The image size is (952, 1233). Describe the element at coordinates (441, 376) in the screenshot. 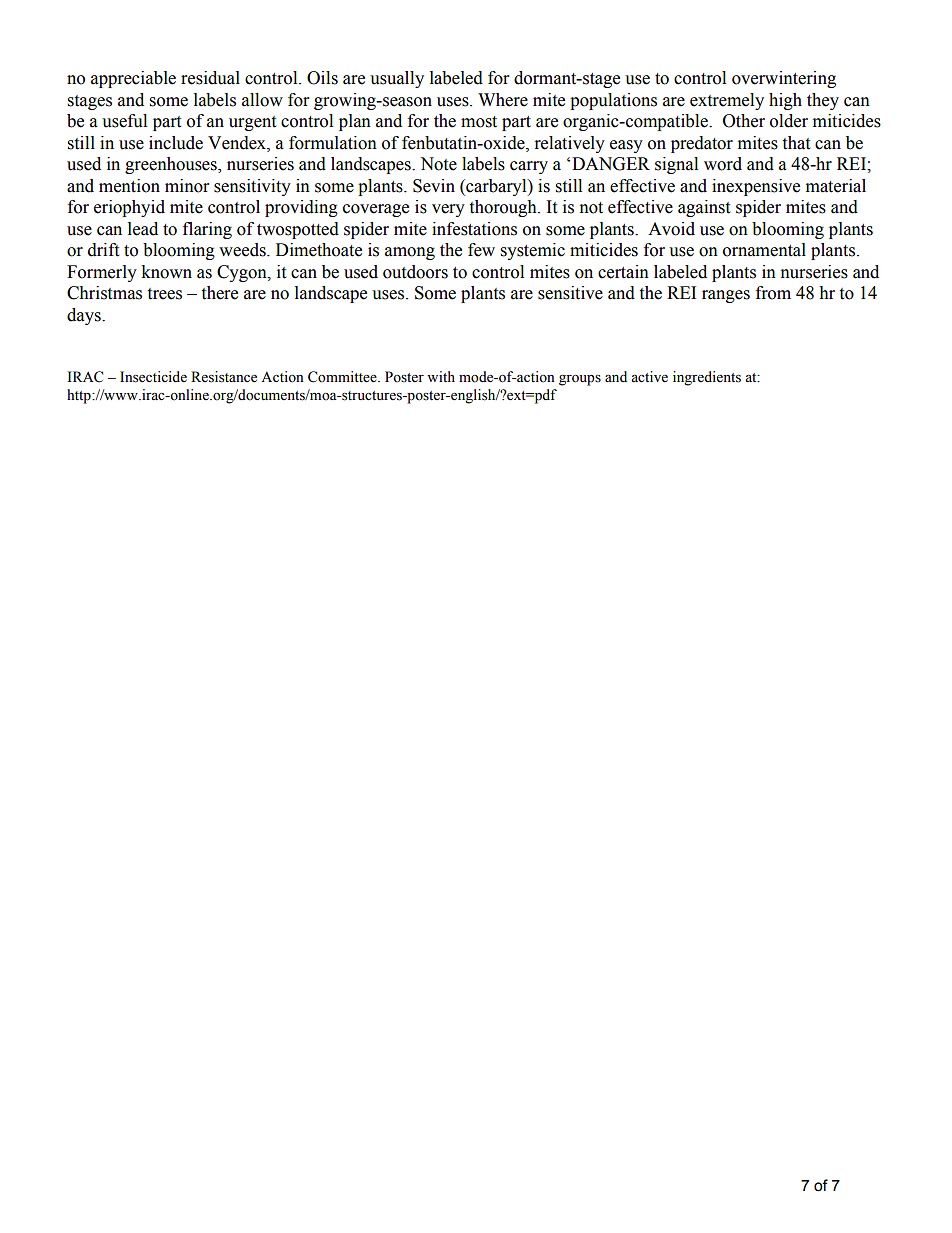

I see `with` at that location.
